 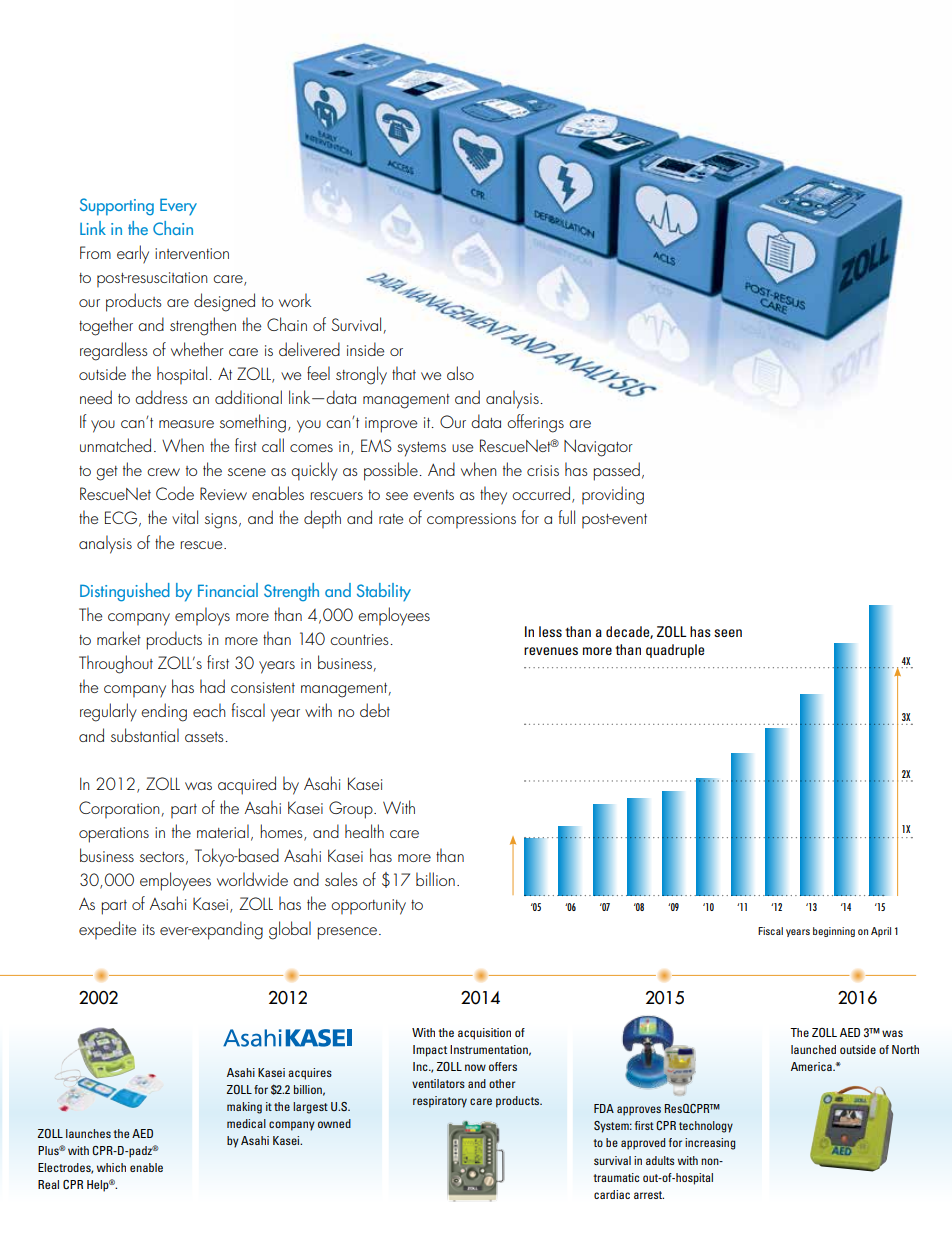 What do you see at coordinates (728, 633) in the page?
I see `seen` at bounding box center [728, 633].
